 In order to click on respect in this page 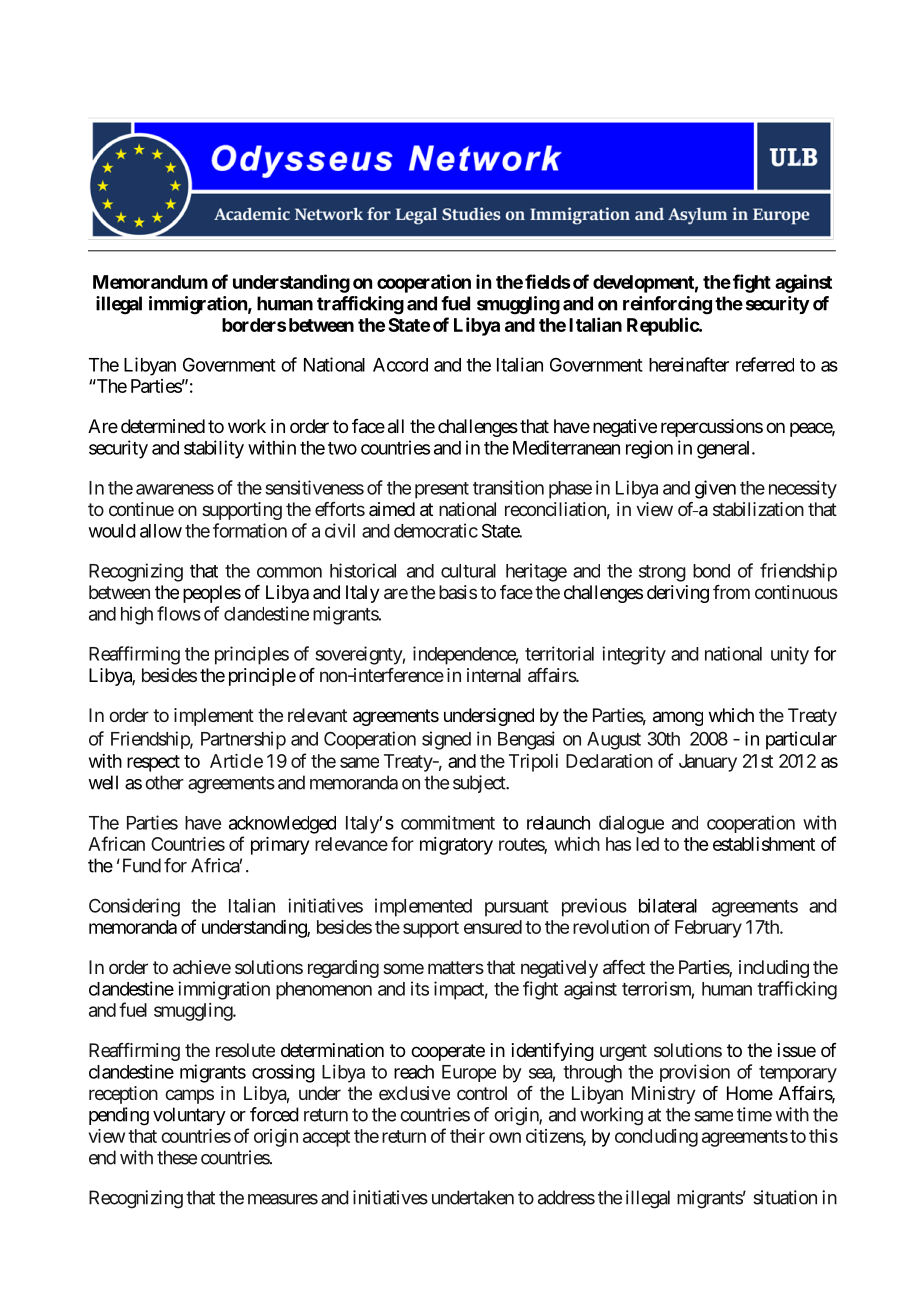, I will do `click(153, 763)`.
